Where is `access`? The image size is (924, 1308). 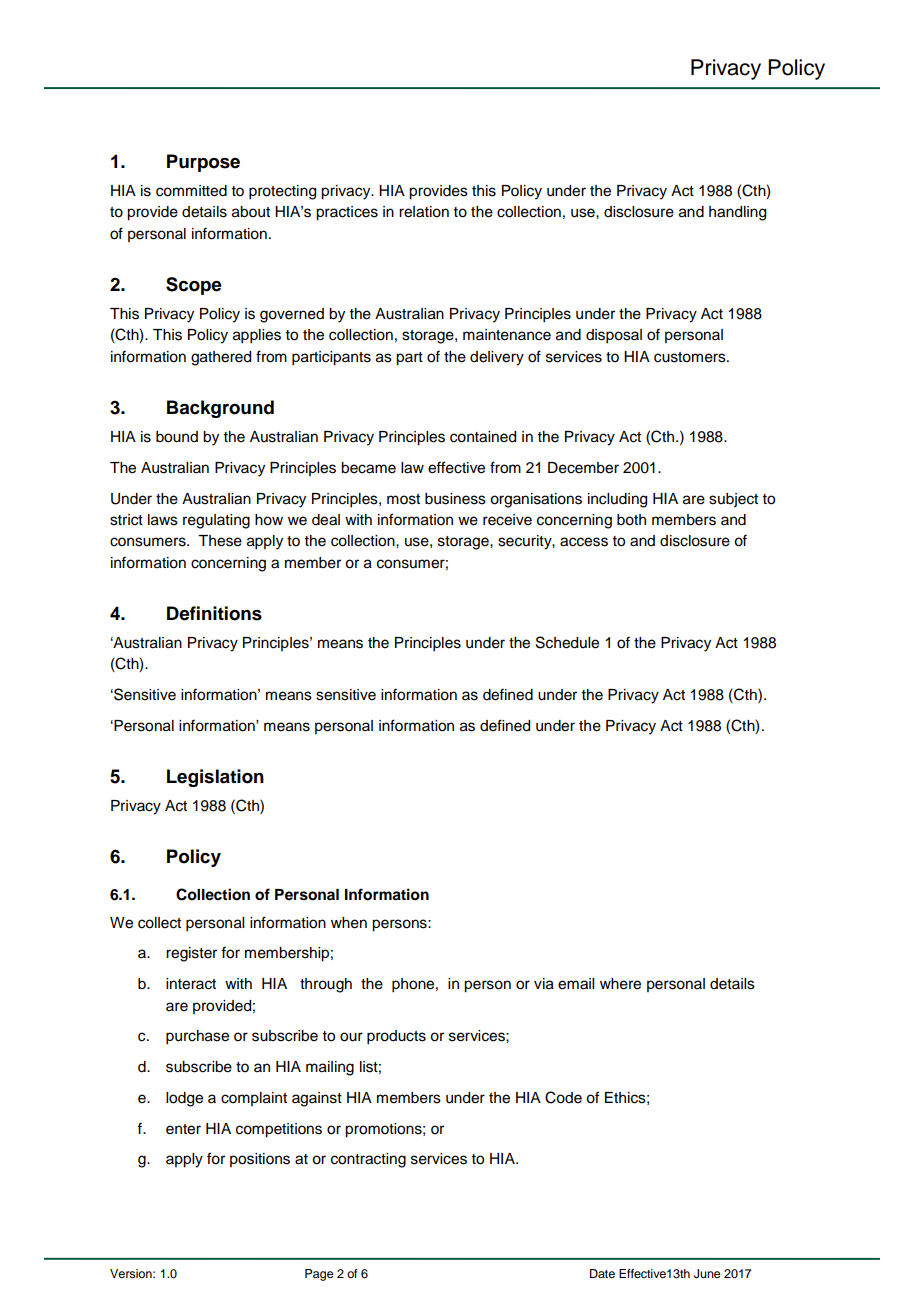
access is located at coordinates (584, 542).
